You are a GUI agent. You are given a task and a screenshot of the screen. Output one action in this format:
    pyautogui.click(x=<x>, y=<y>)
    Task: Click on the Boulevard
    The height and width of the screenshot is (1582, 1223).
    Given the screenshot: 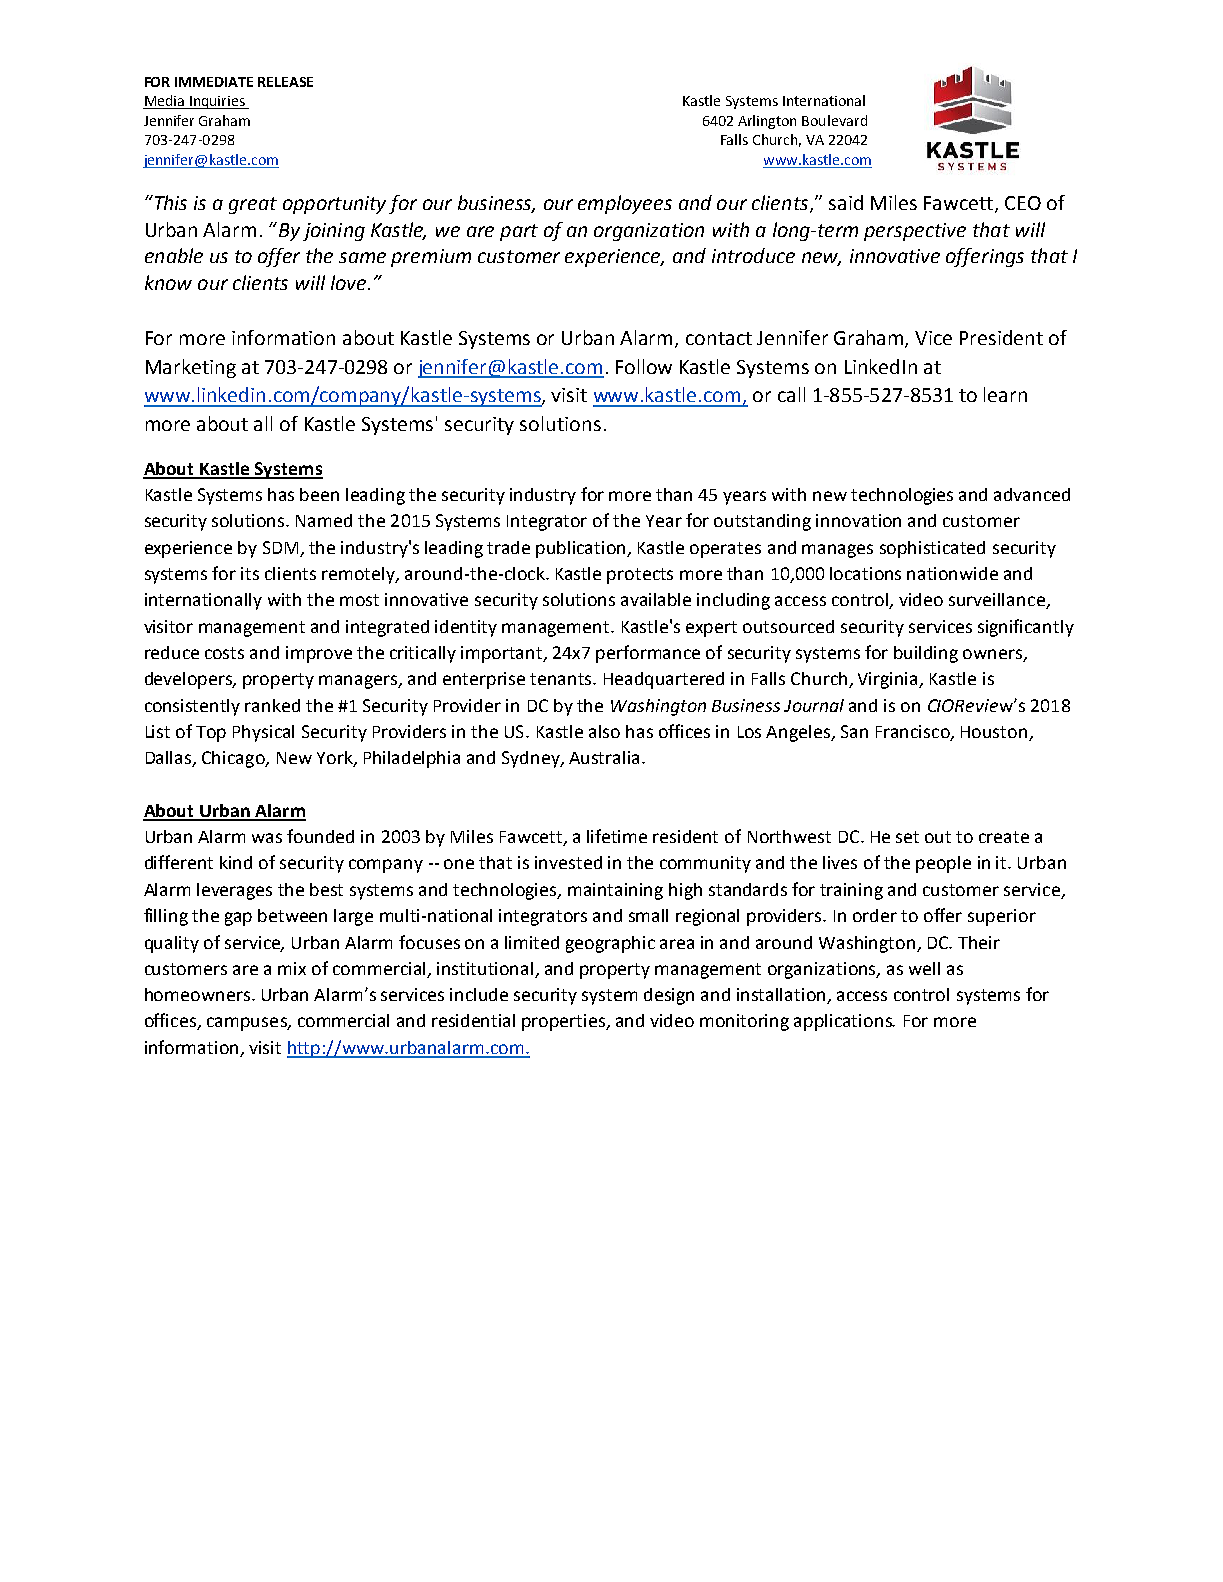 What is the action you would take?
    pyautogui.click(x=834, y=120)
